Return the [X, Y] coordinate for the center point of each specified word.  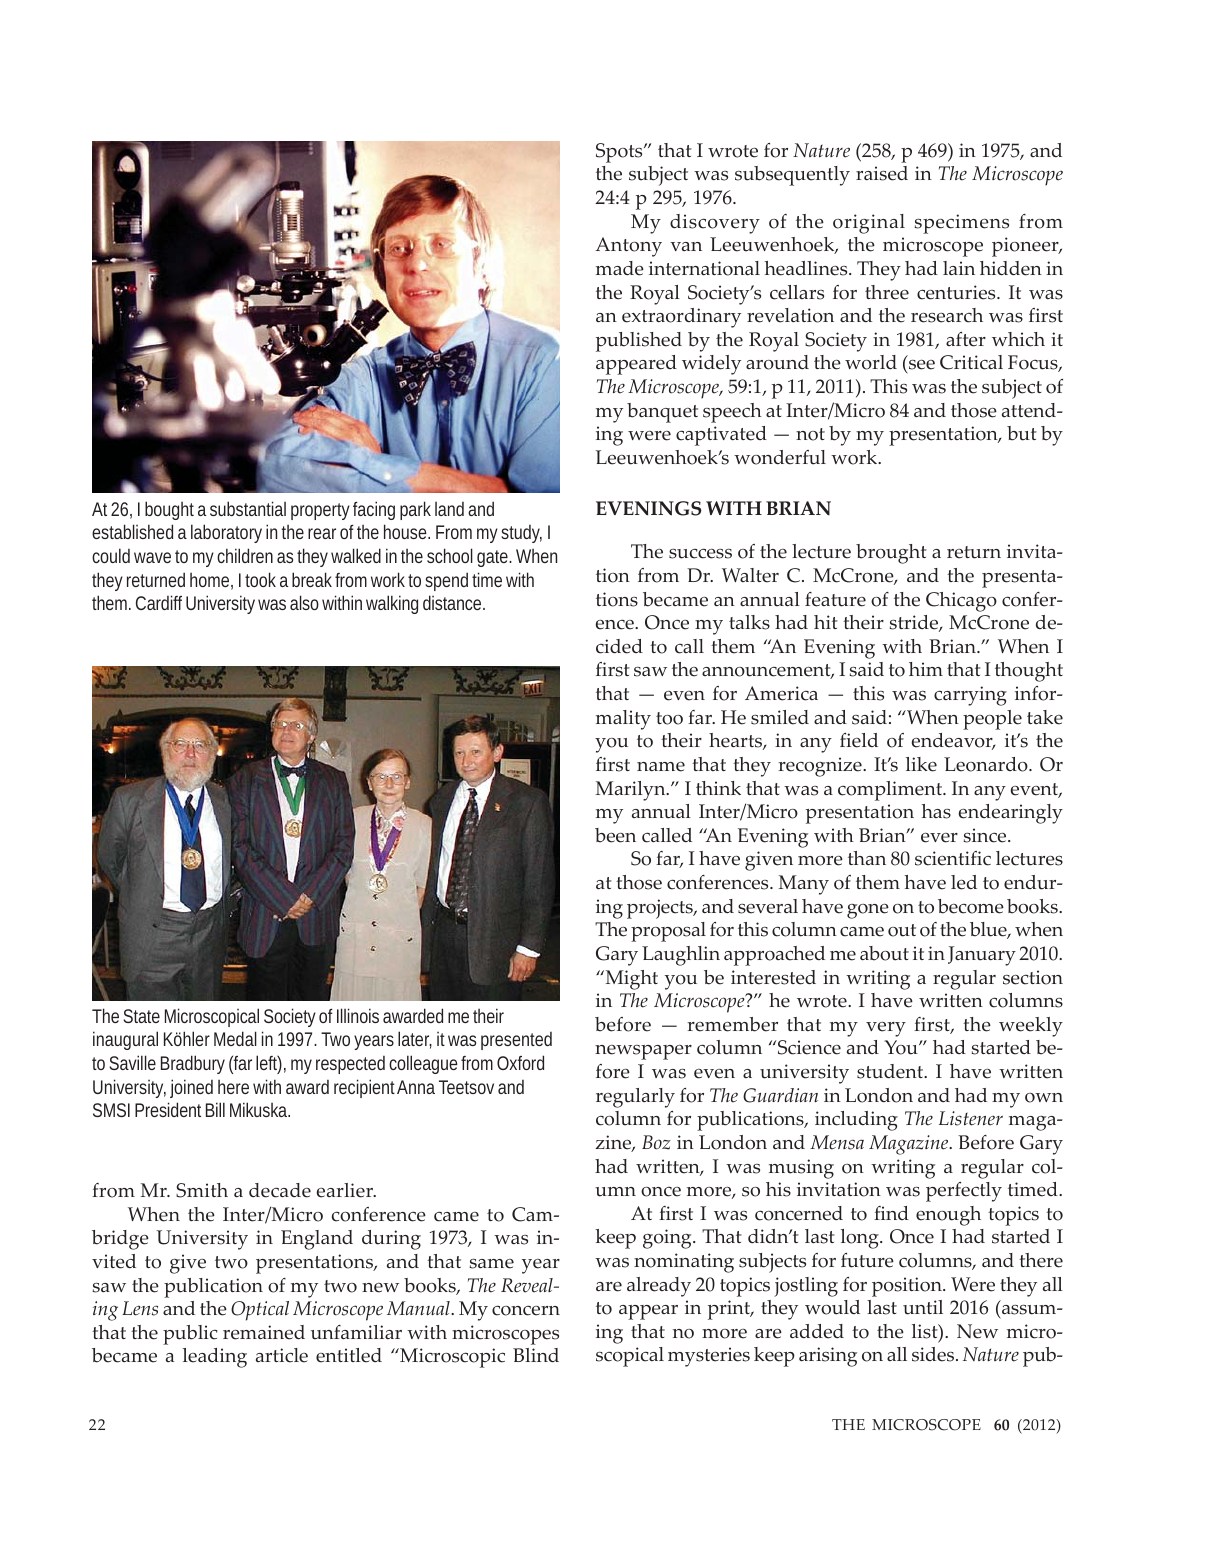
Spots [620, 153]
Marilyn [632, 791]
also [304, 602]
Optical [260, 1311]
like [921, 764]
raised [882, 173]
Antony [628, 247]
